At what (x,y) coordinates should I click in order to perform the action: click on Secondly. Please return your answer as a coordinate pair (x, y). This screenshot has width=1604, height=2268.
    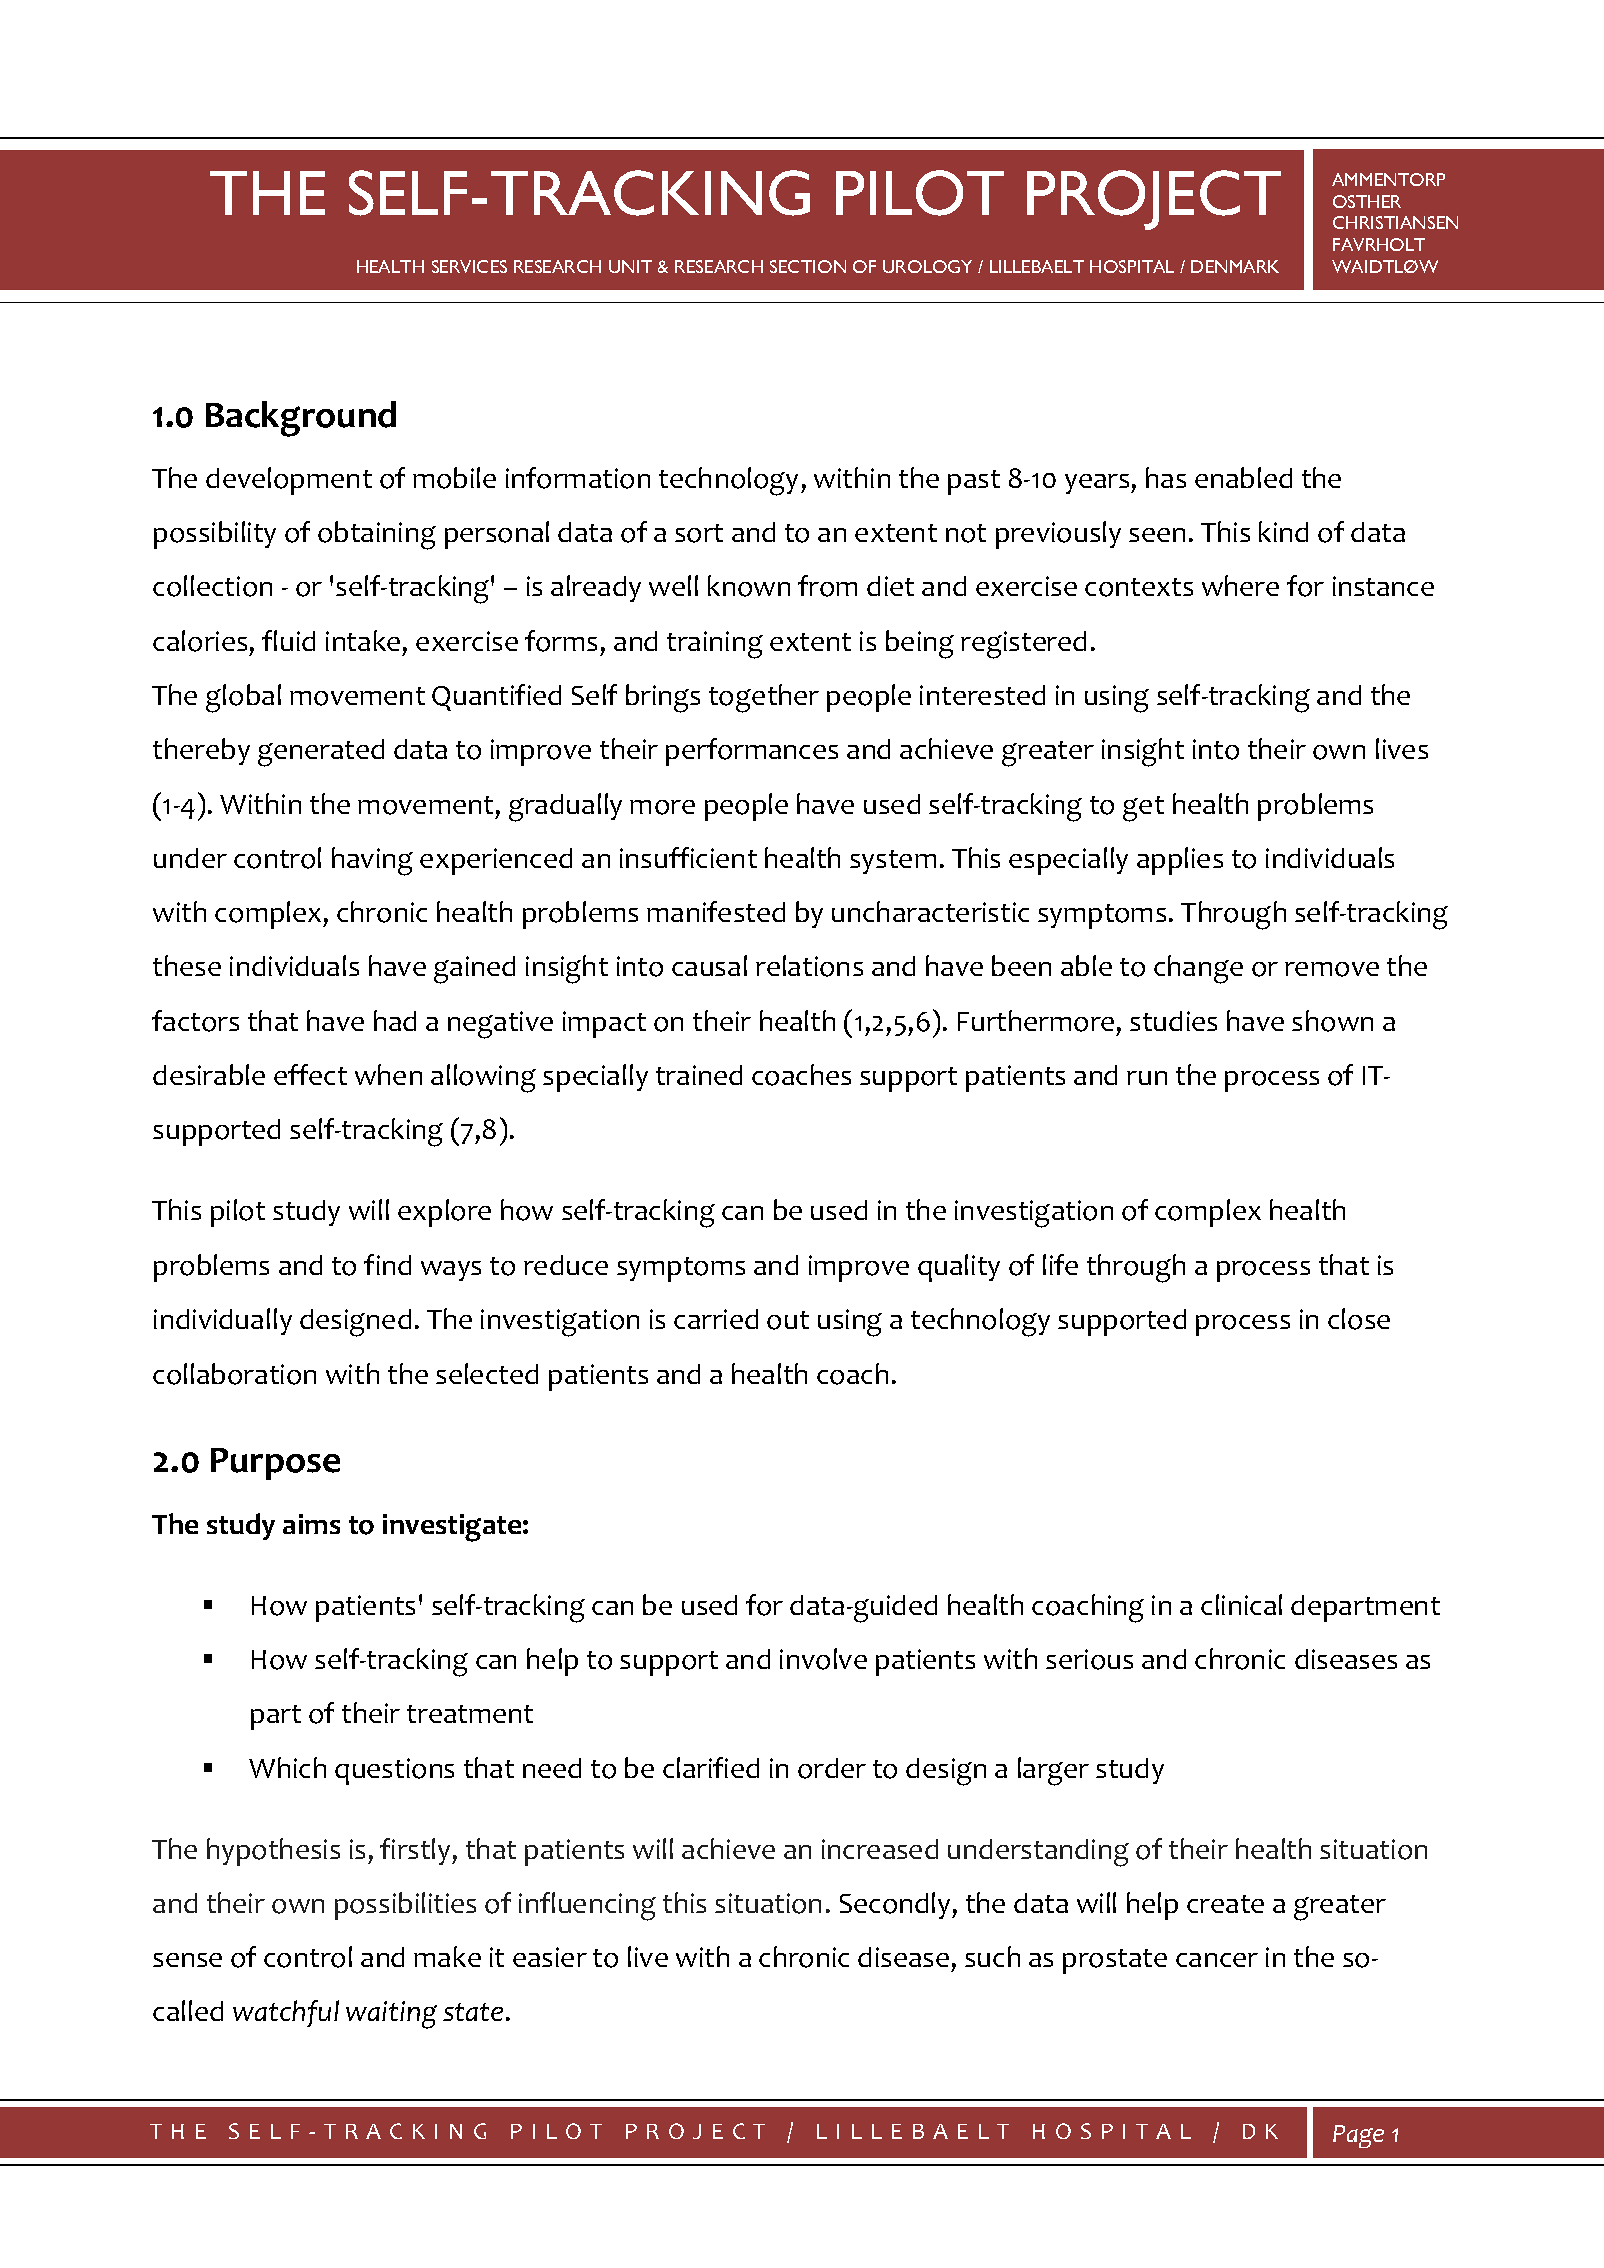
    Looking at the image, I should click on (896, 1905).
